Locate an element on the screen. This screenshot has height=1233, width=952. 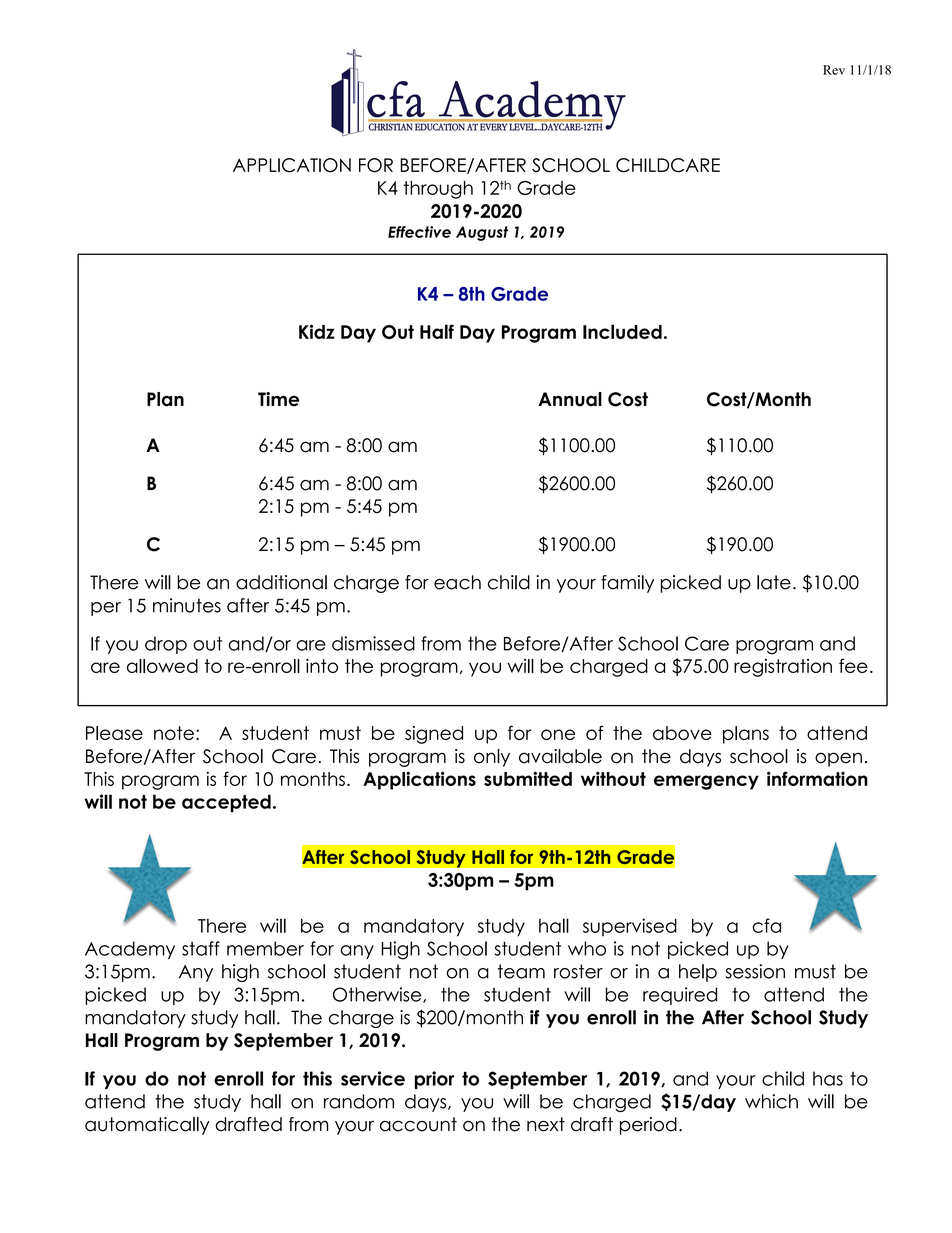
staff is located at coordinates (201, 948).
